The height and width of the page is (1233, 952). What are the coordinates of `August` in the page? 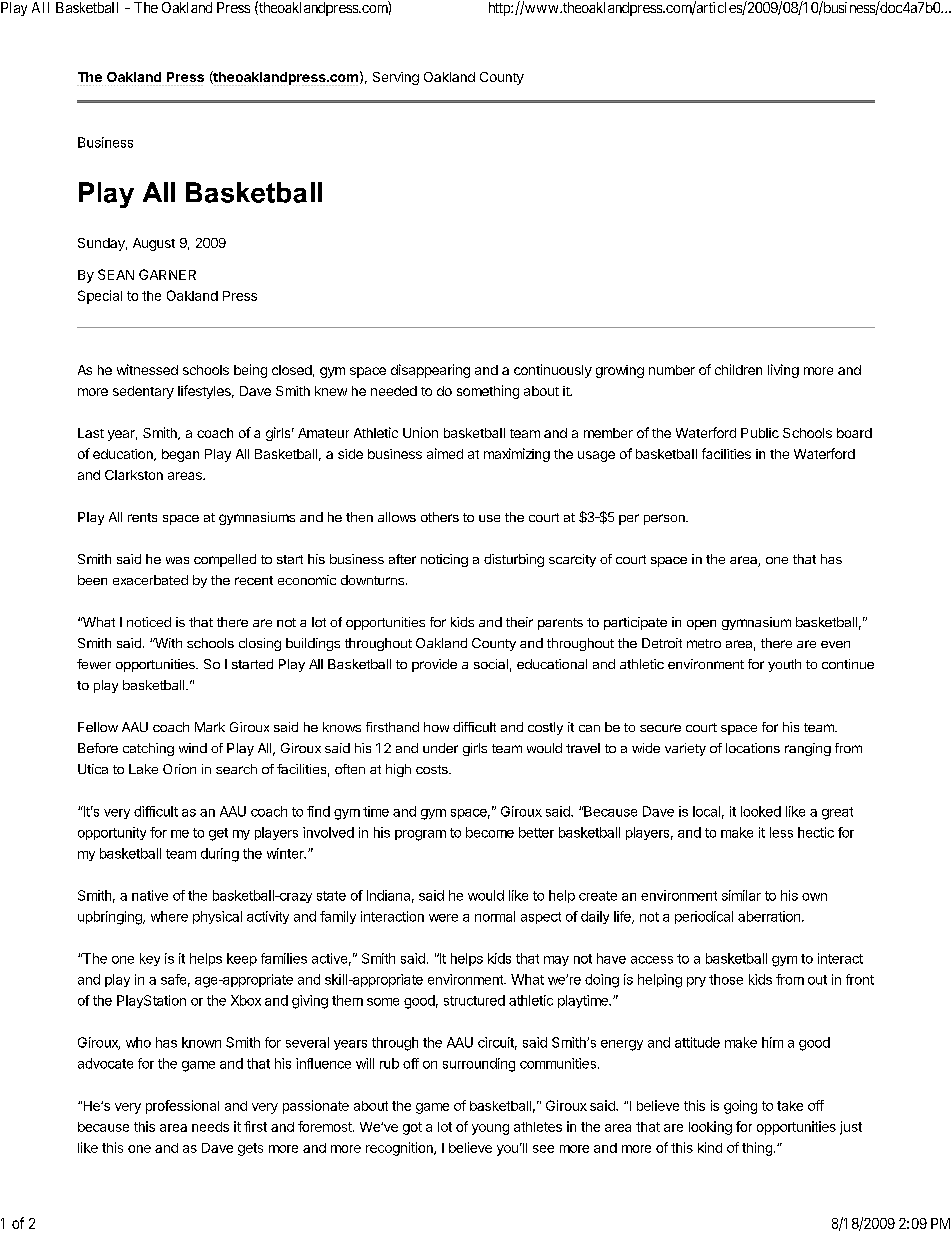 It's located at (154, 244).
